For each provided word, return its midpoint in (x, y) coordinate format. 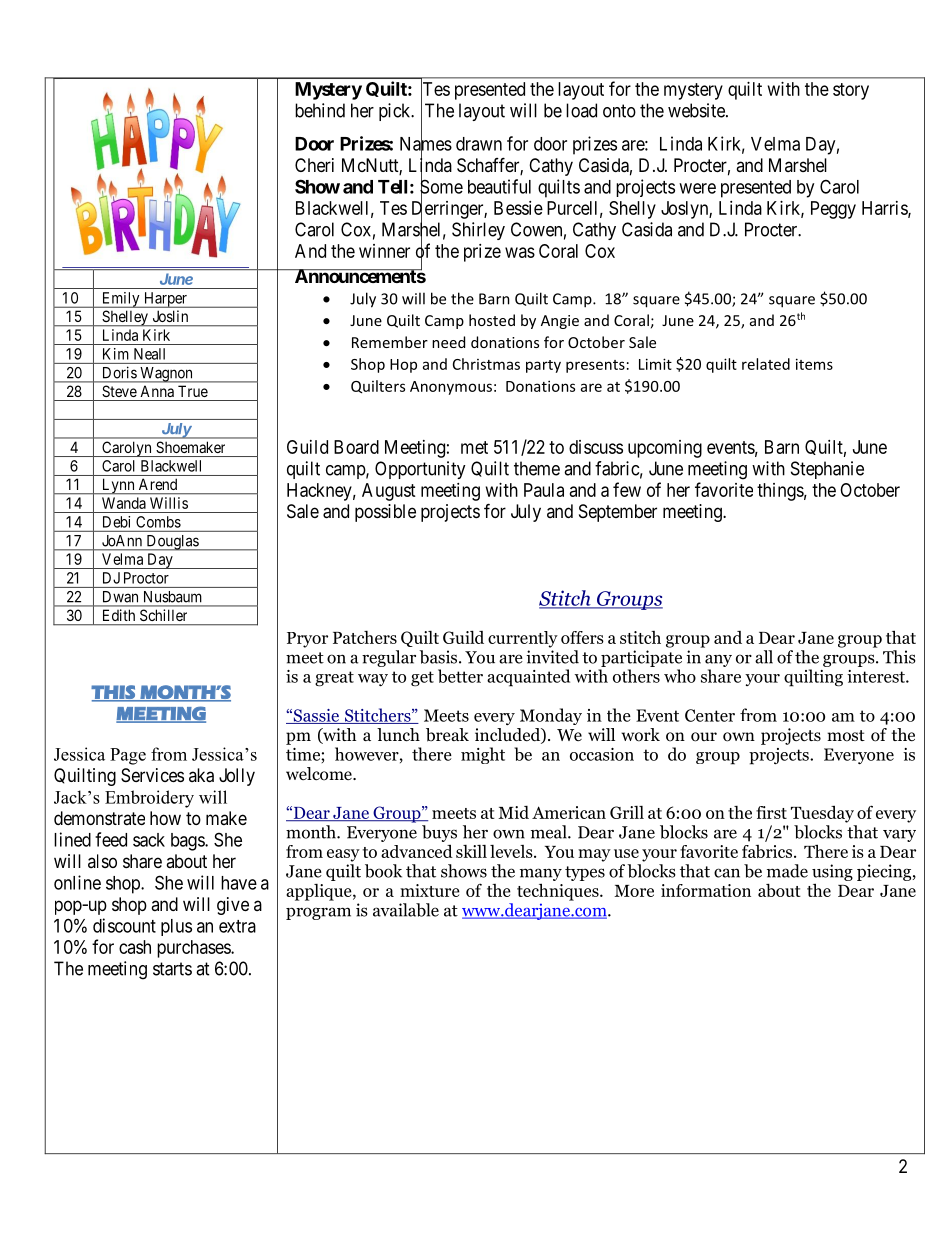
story (851, 91)
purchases (194, 949)
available (406, 910)
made (787, 871)
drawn (479, 144)
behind (320, 110)
